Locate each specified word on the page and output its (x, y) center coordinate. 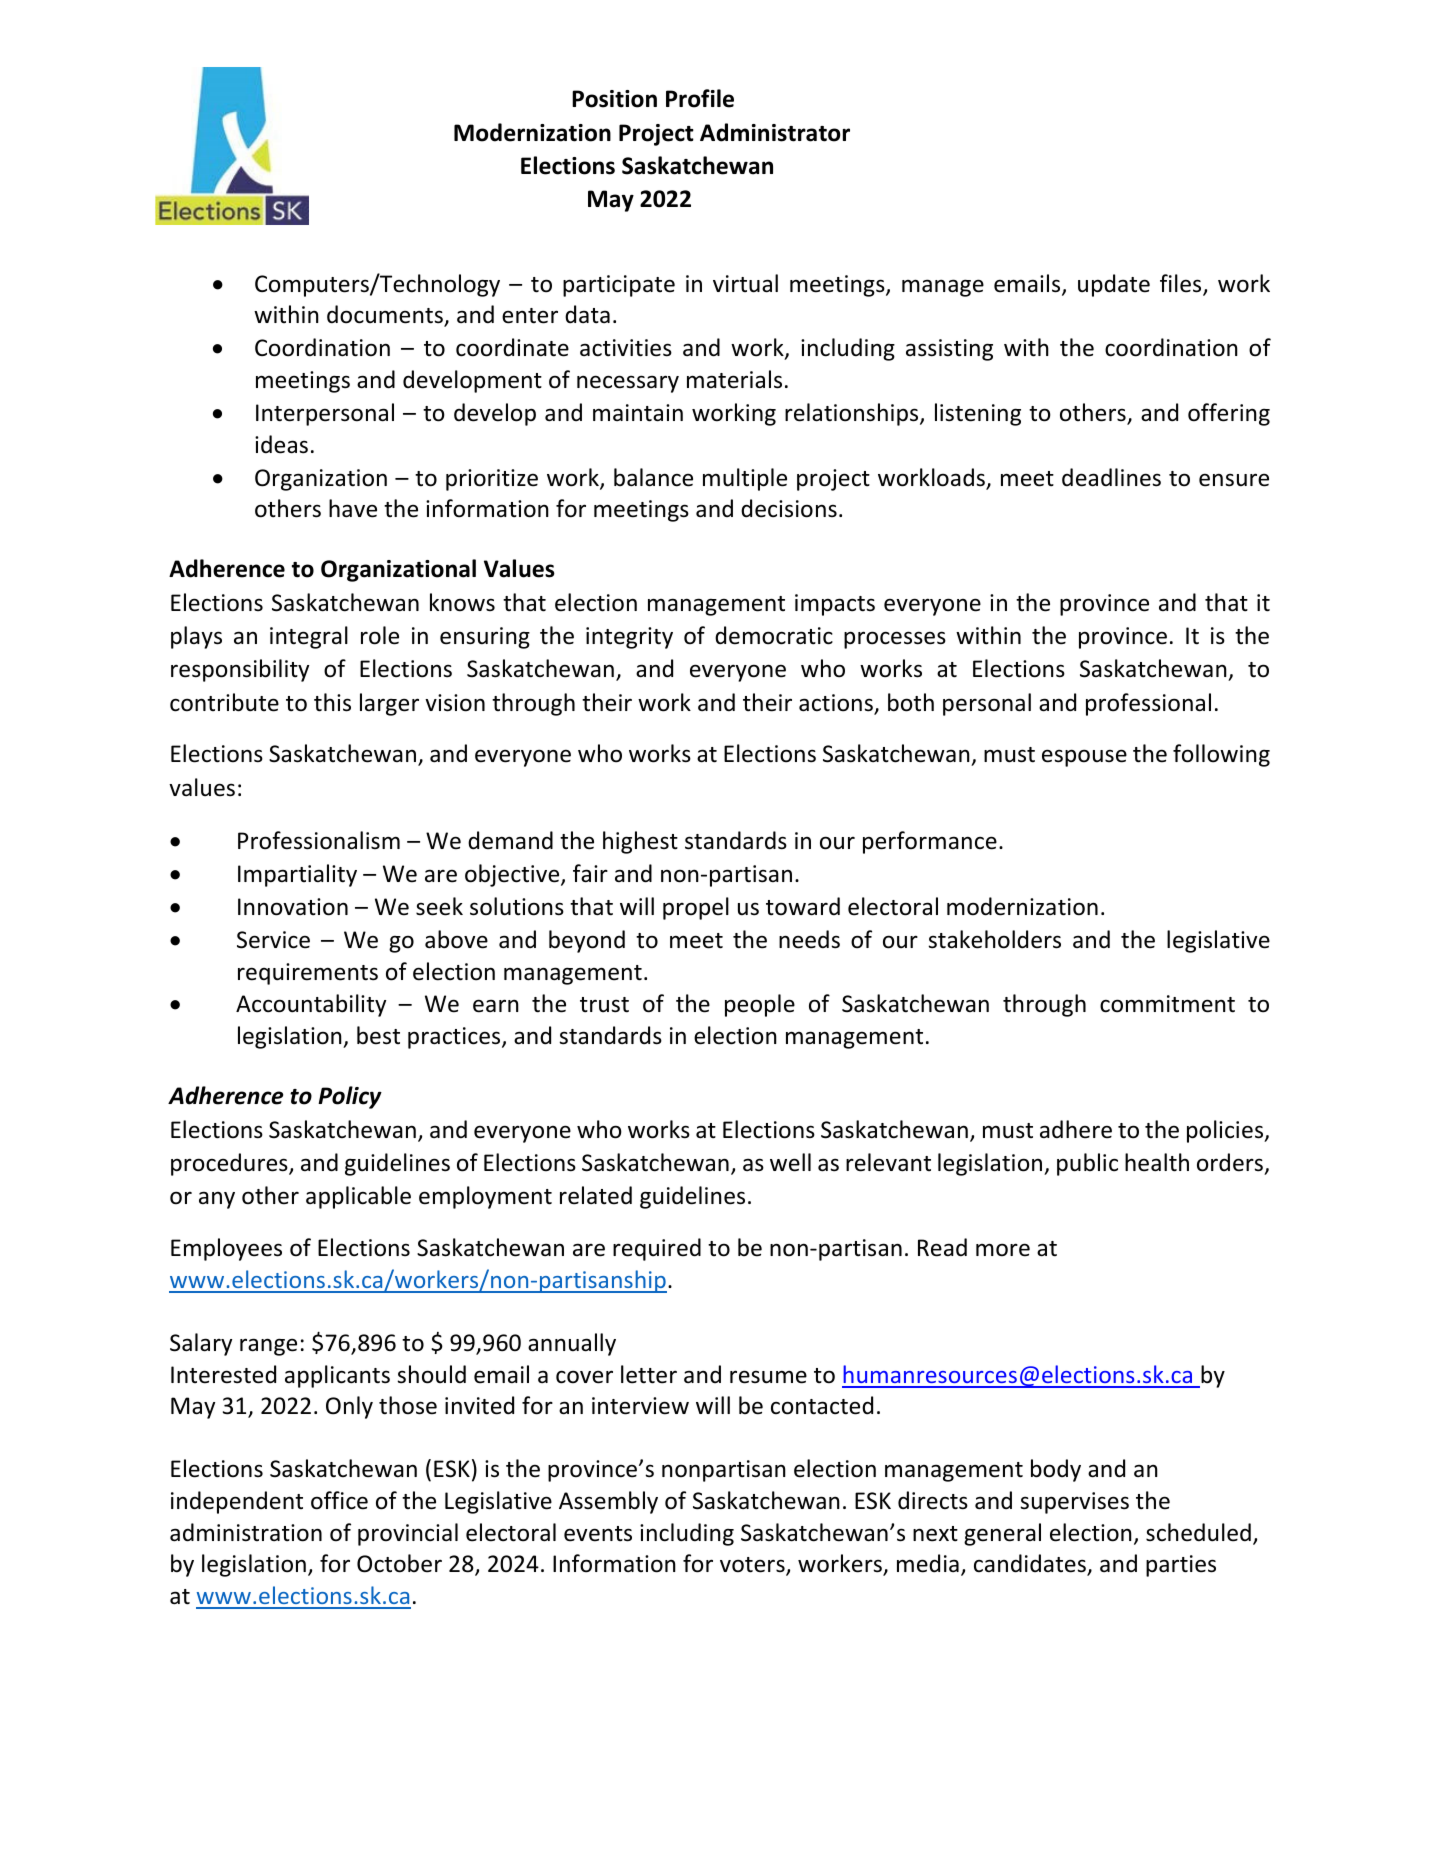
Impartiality (297, 875)
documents (386, 316)
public (1087, 1164)
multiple (745, 479)
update (1114, 285)
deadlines (1111, 477)
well (790, 1162)
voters (753, 1566)
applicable (358, 1197)
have (353, 508)
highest (640, 842)
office (339, 1500)
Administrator (775, 132)
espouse (1084, 758)
